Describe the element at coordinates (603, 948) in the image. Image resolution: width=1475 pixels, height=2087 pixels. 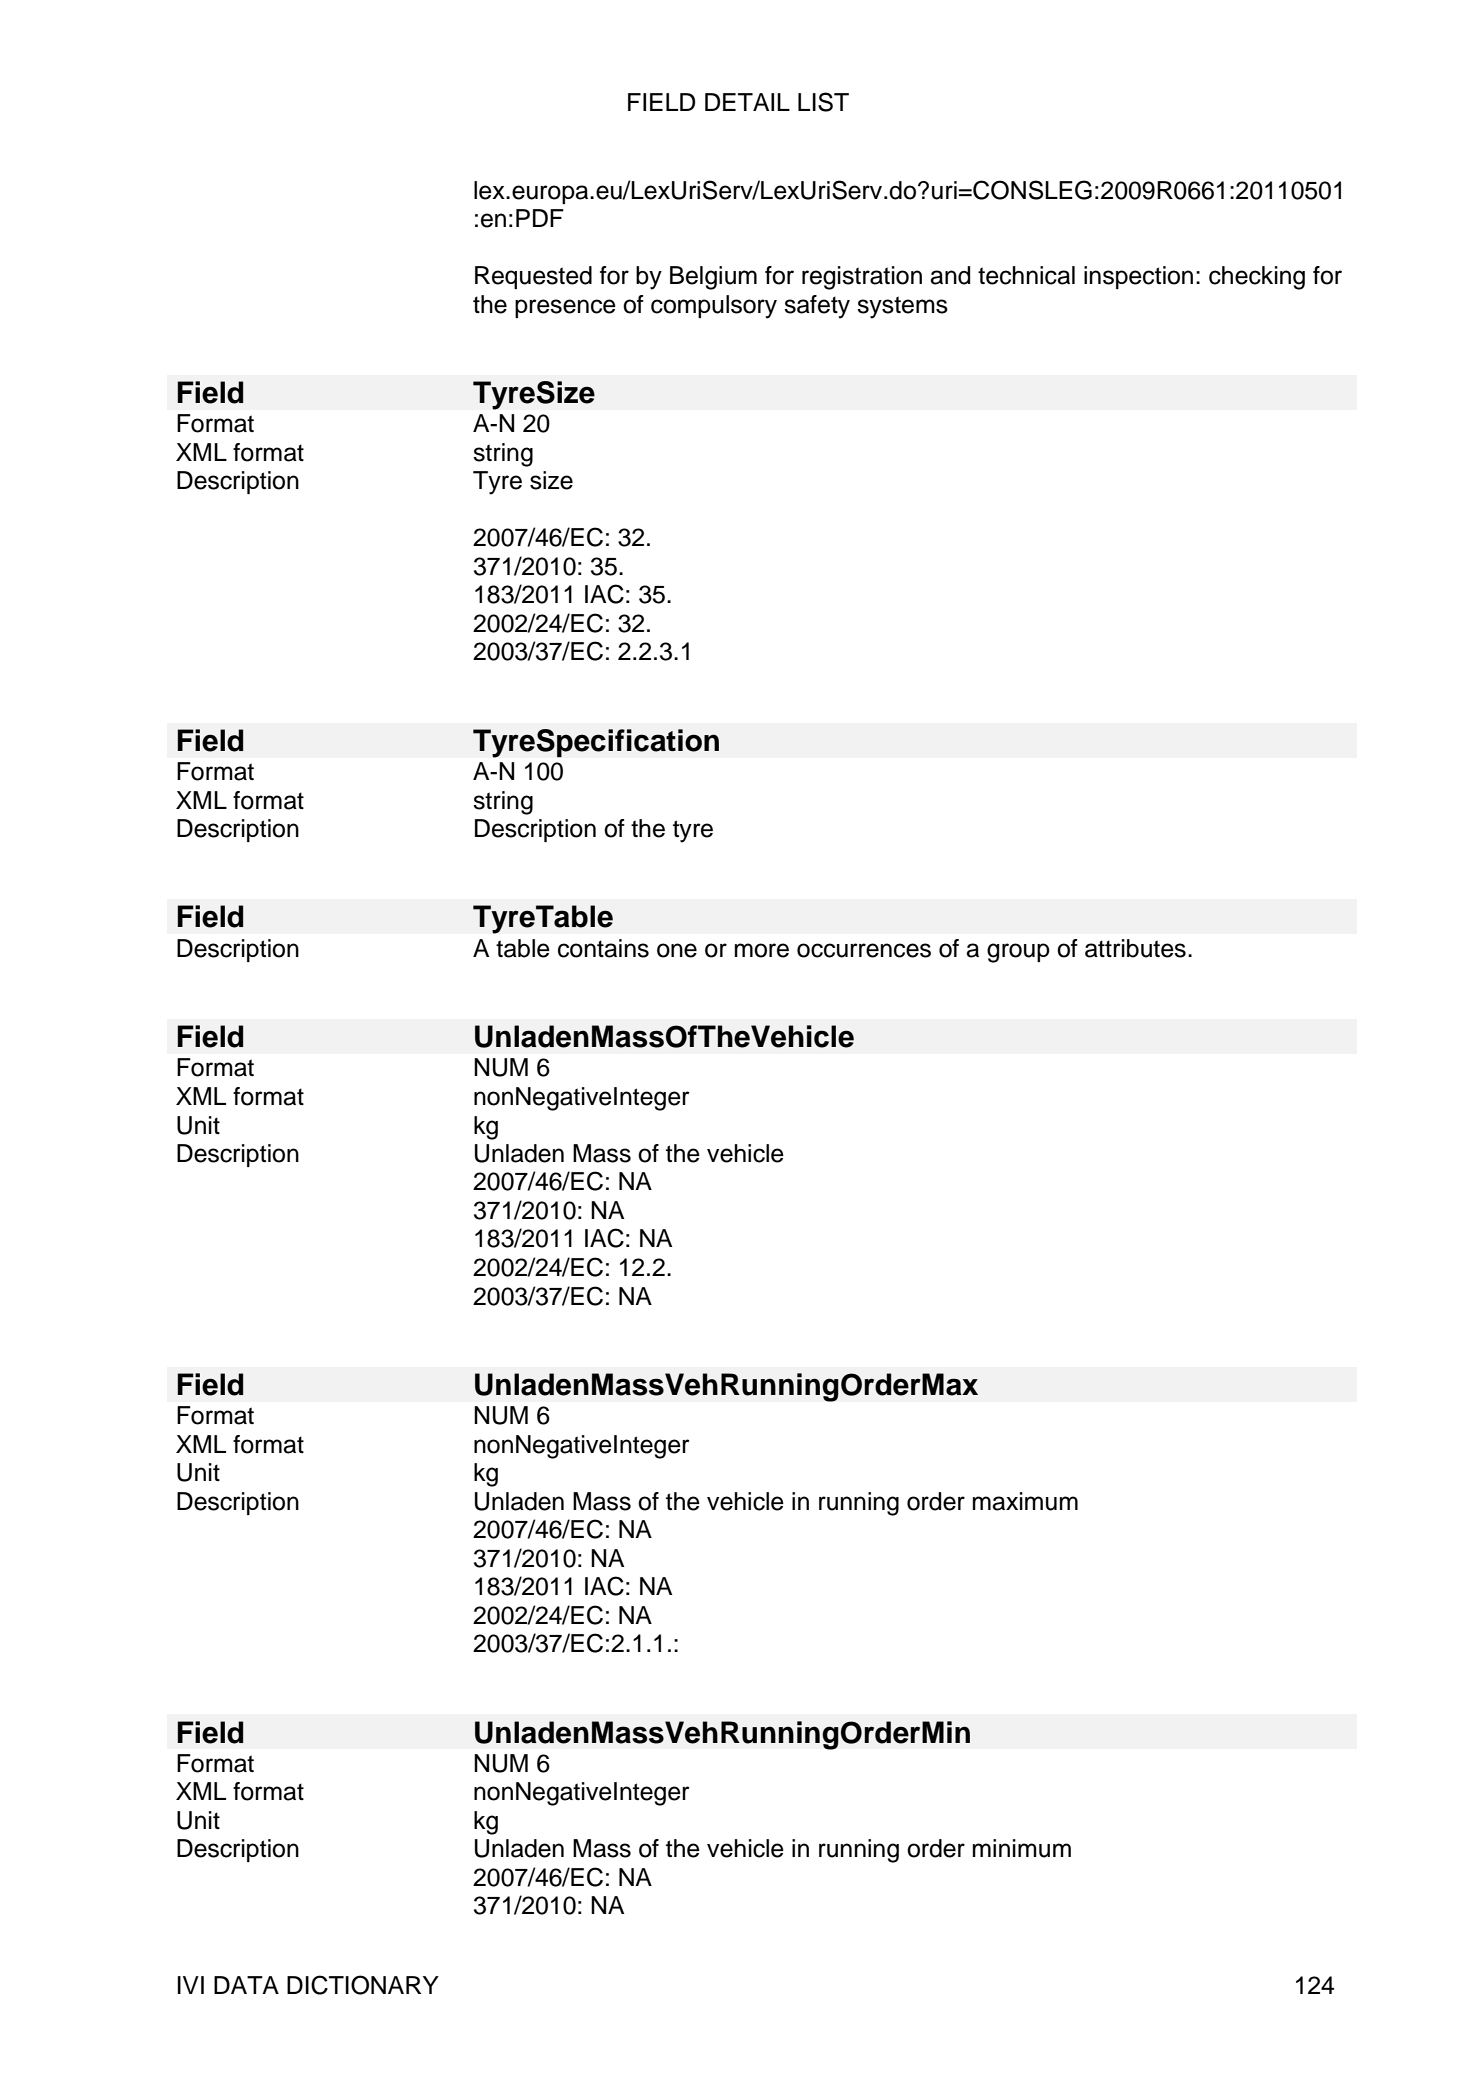
I see `contains` at that location.
